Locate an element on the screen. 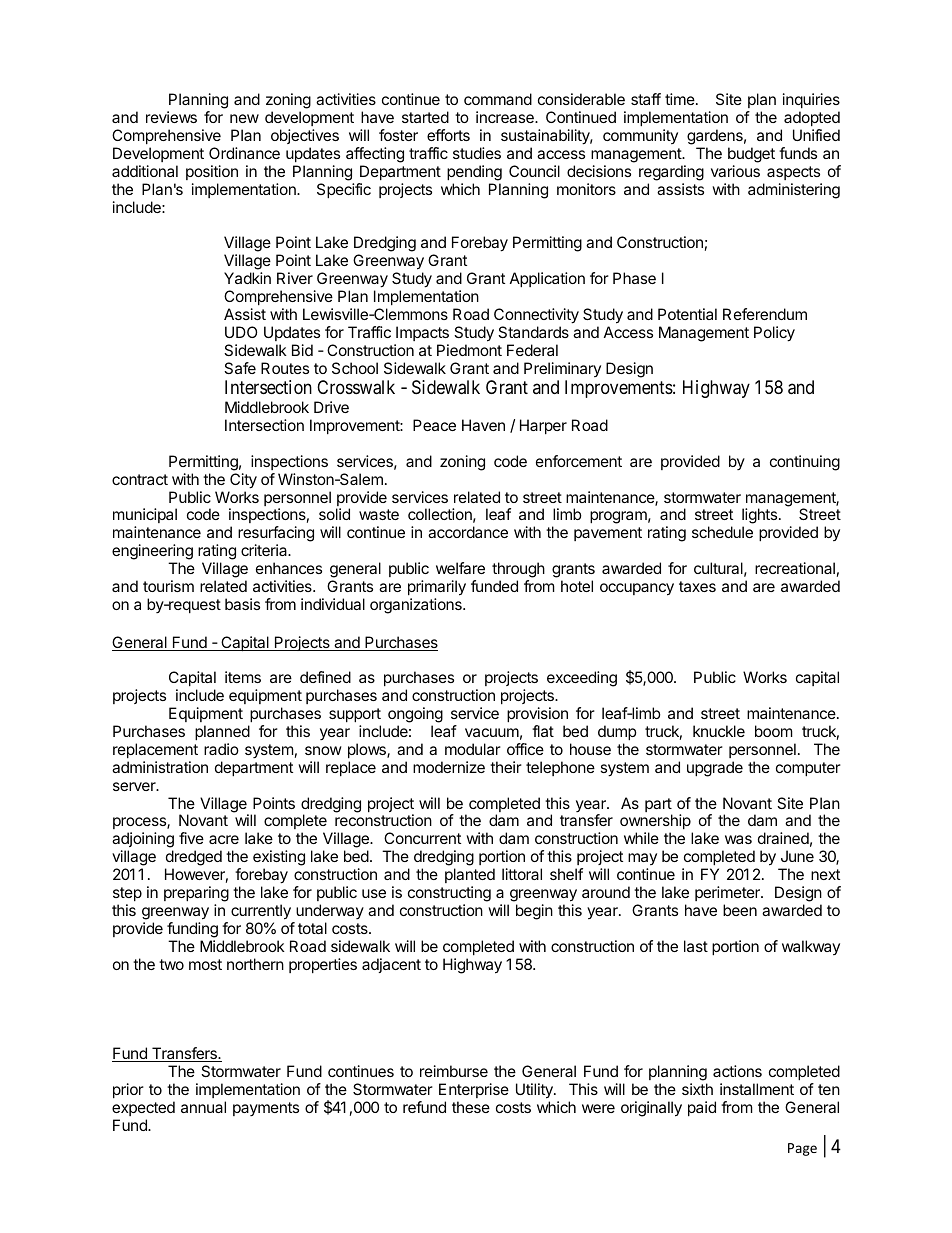 The height and width of the screenshot is (1233, 952). installment is located at coordinates (757, 1089).
